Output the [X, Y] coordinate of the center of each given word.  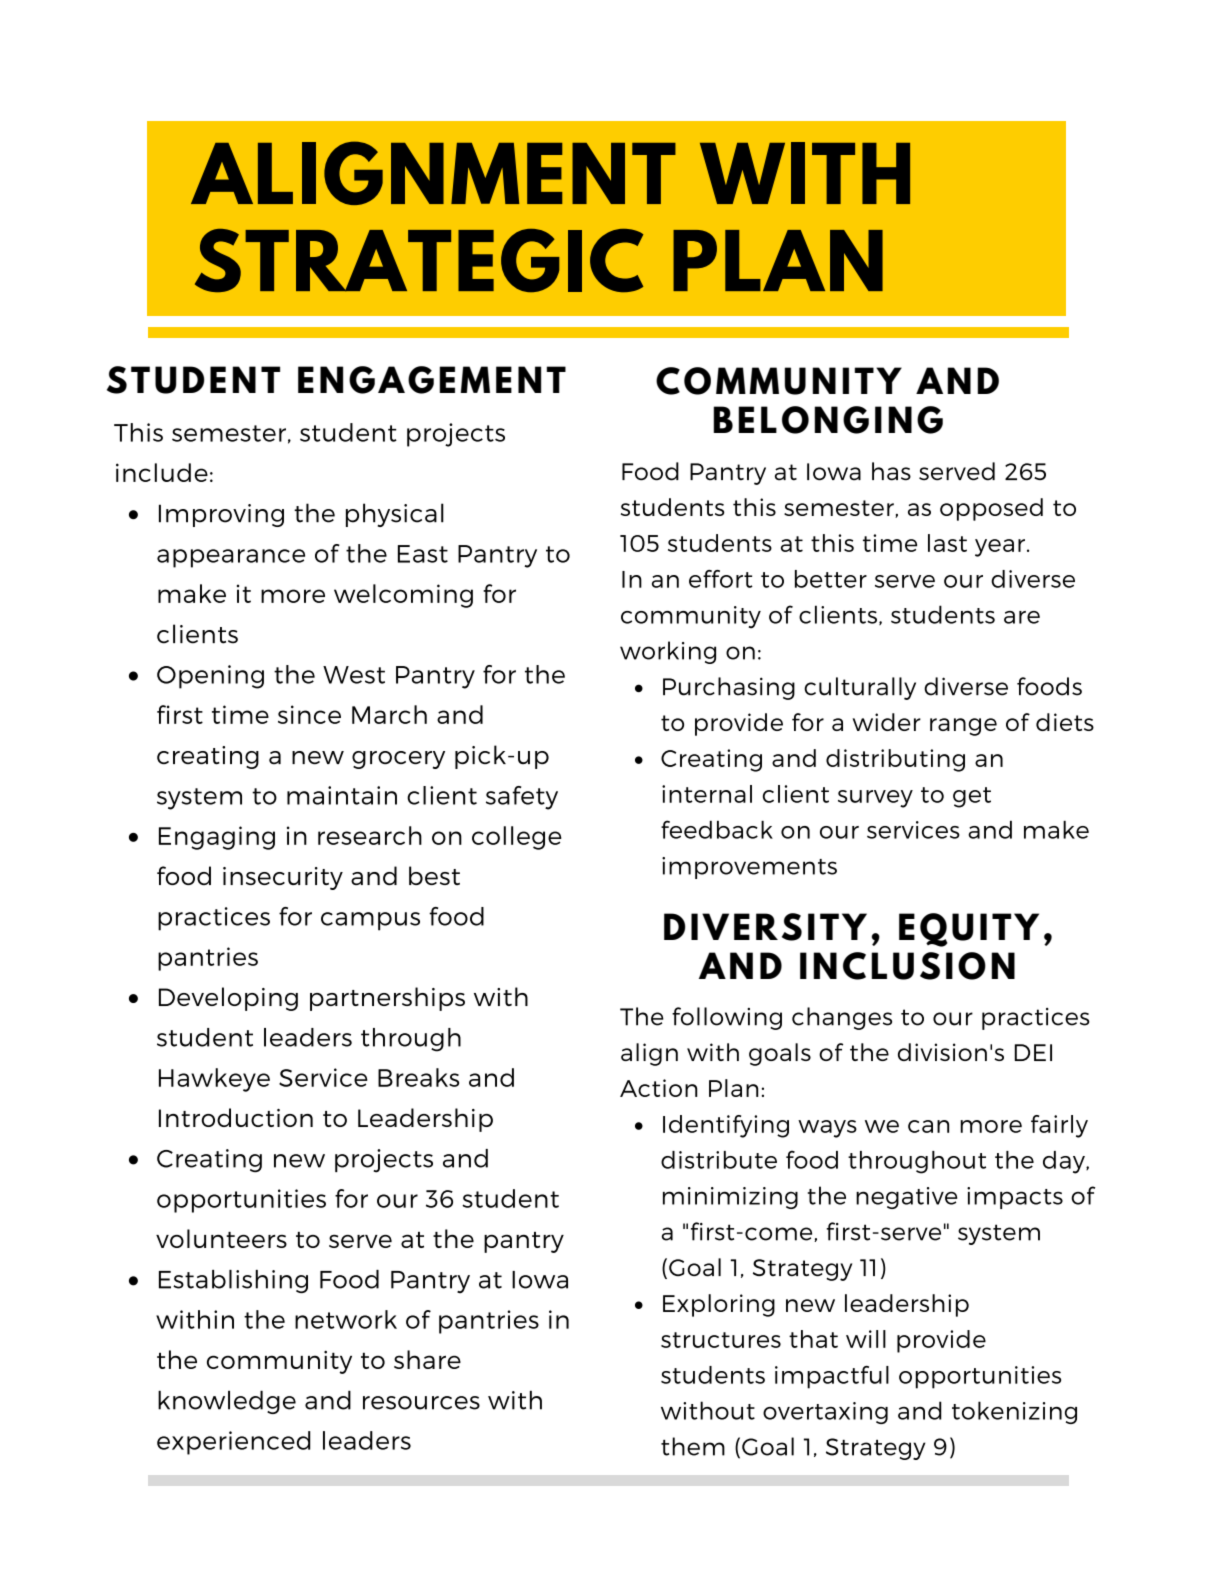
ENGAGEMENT [432, 380]
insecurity [283, 878]
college [517, 838]
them [693, 1446]
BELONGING [828, 420]
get [972, 797]
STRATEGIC [419, 260]
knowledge [227, 1402]
